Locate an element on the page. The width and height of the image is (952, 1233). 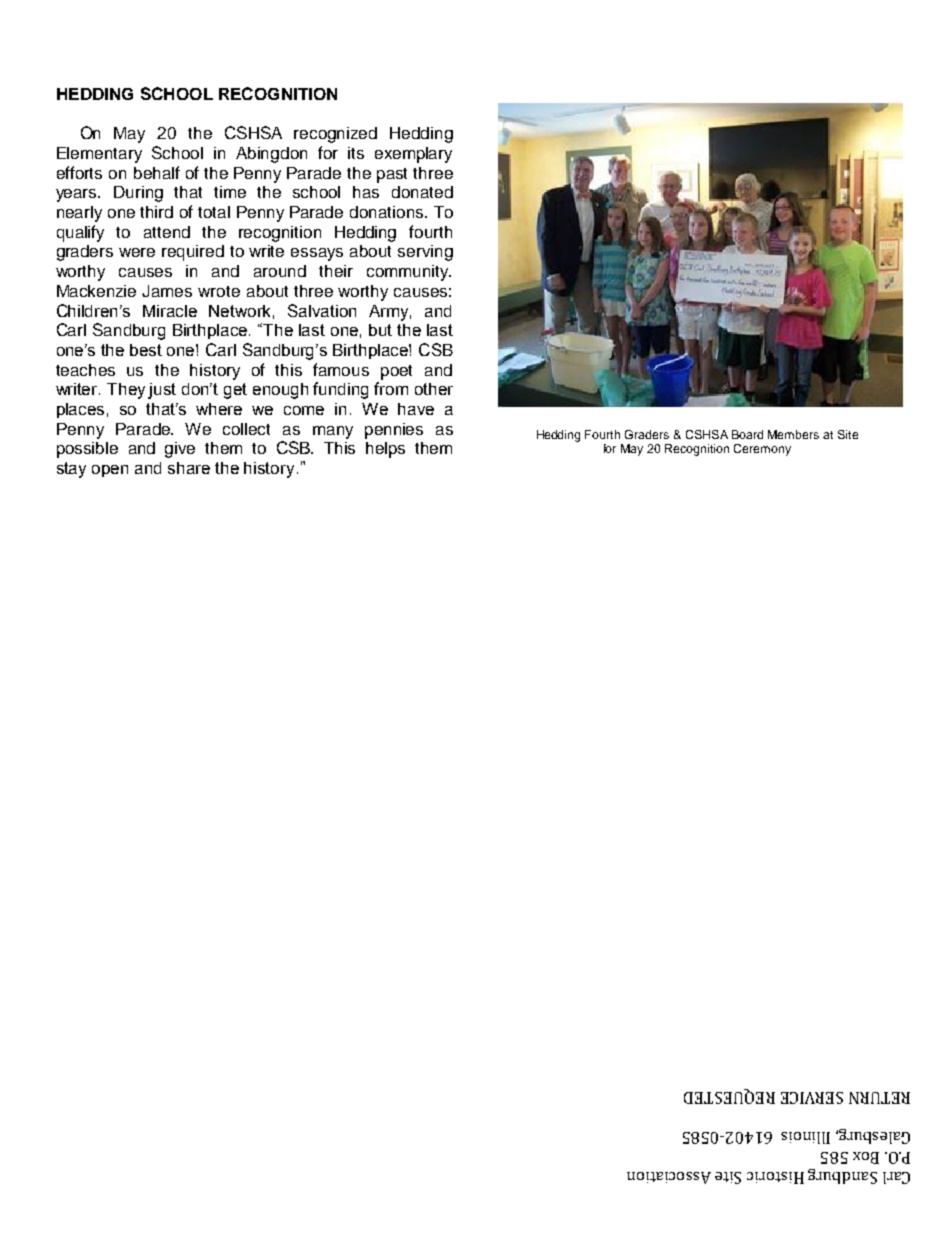
past is located at coordinates (392, 175).
